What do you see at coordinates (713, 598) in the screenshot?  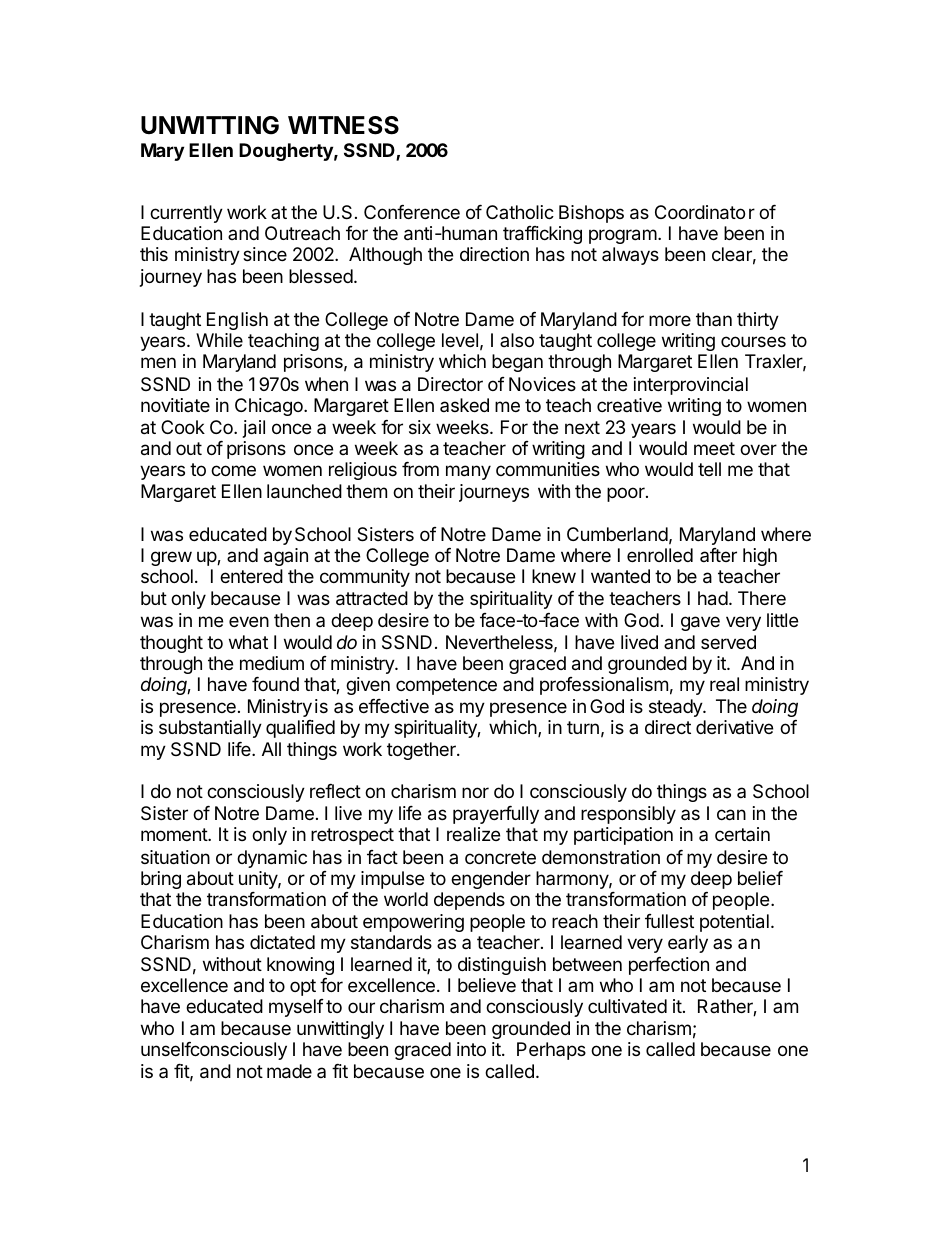 I see `had` at bounding box center [713, 598].
